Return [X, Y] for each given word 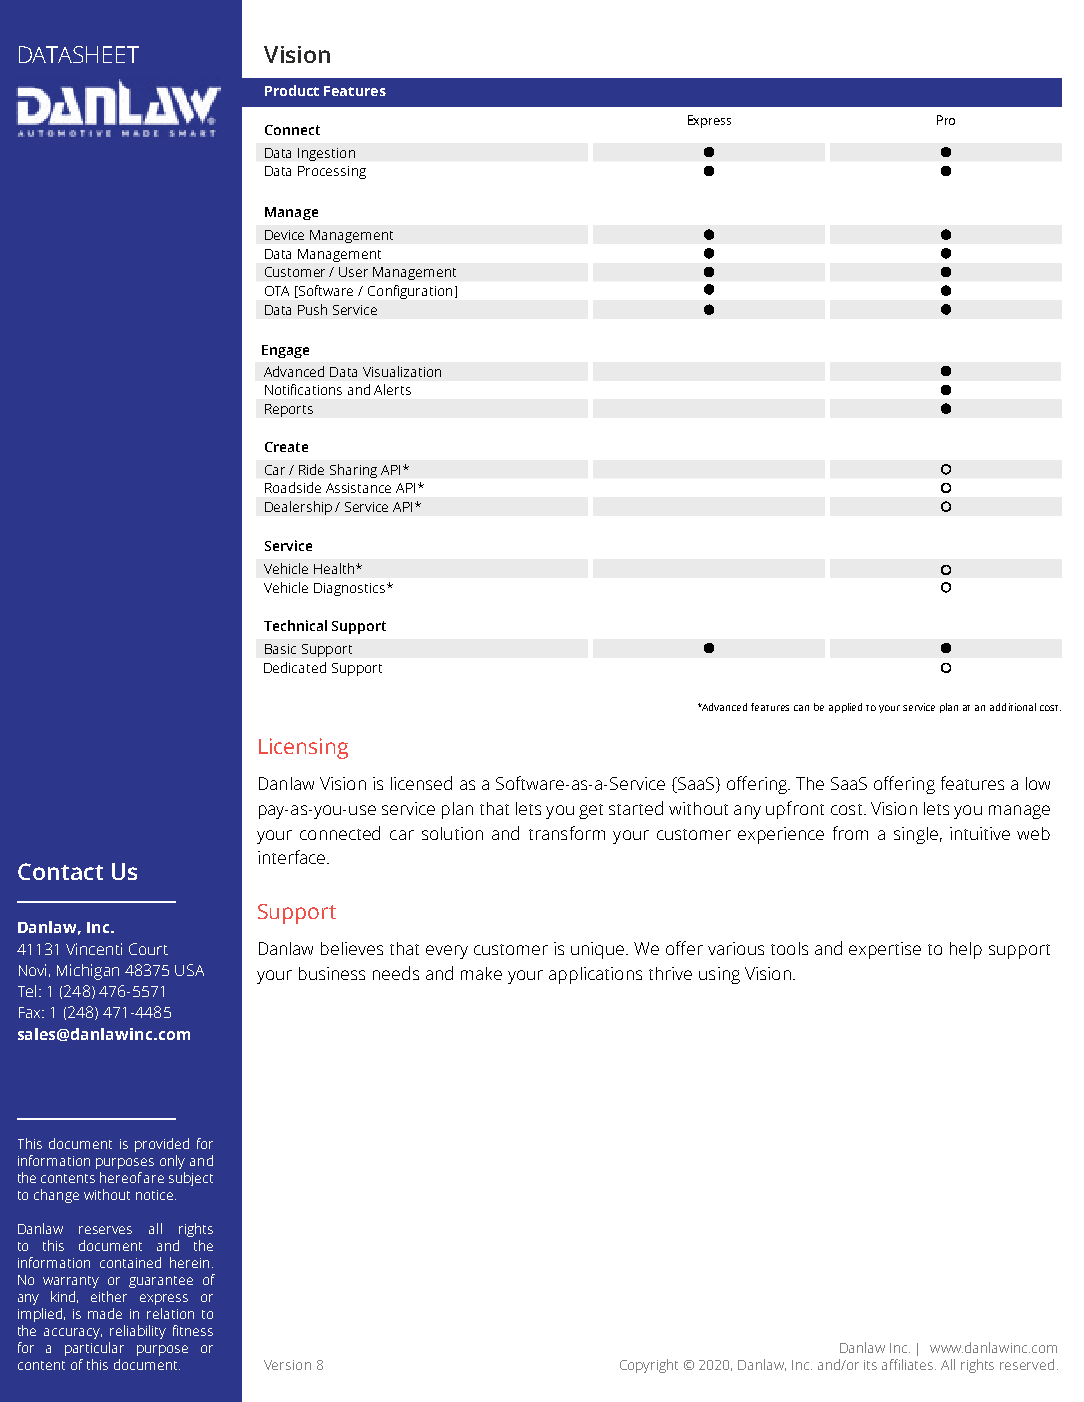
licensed [421, 783]
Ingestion [326, 154]
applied [845, 708]
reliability [138, 1332]
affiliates [909, 1364]
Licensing [303, 748]
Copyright [649, 1366]
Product [292, 90]
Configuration [410, 292]
